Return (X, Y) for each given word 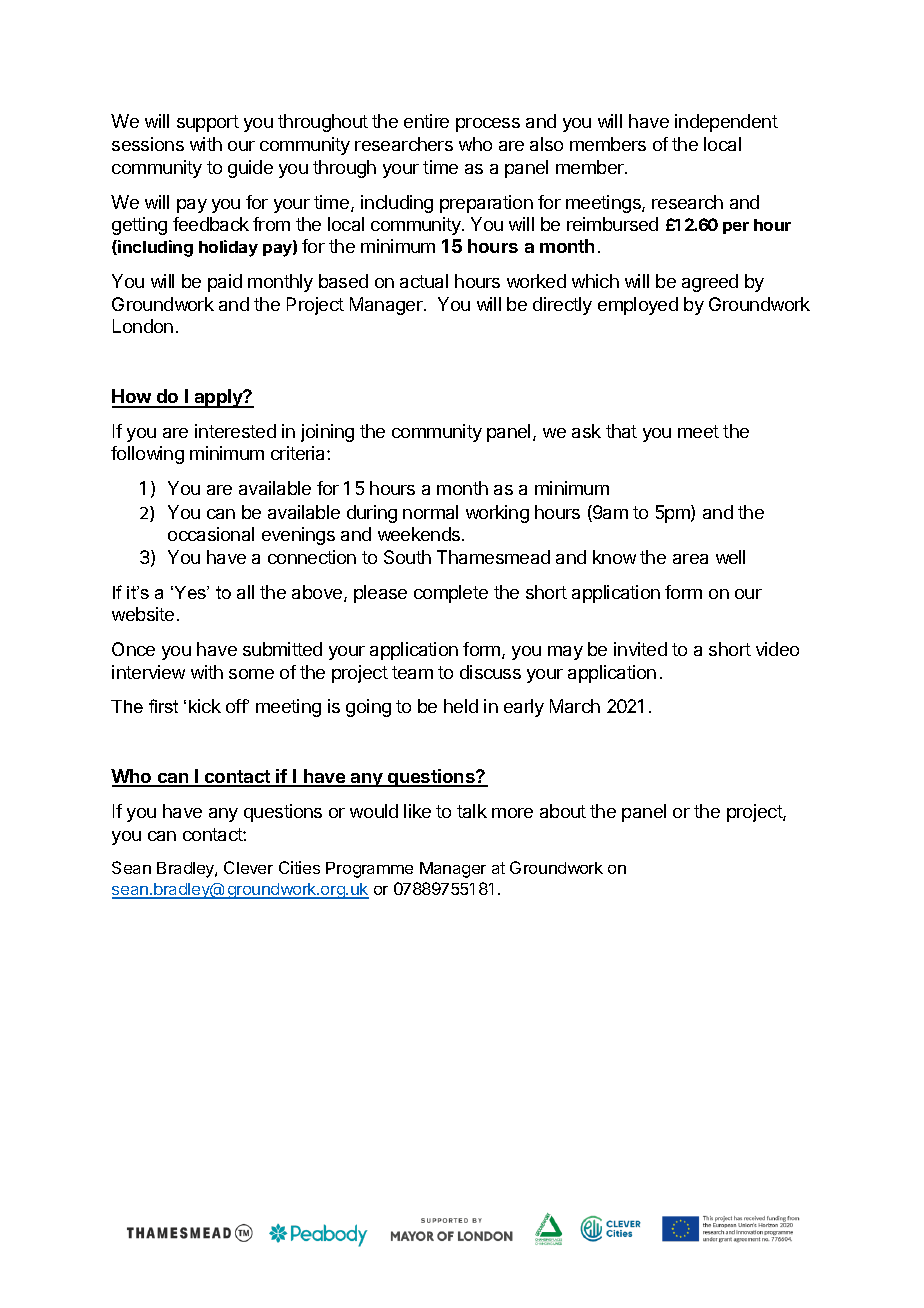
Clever (248, 867)
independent (726, 123)
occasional (211, 534)
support (208, 123)
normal (430, 512)
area (690, 559)
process (488, 125)
